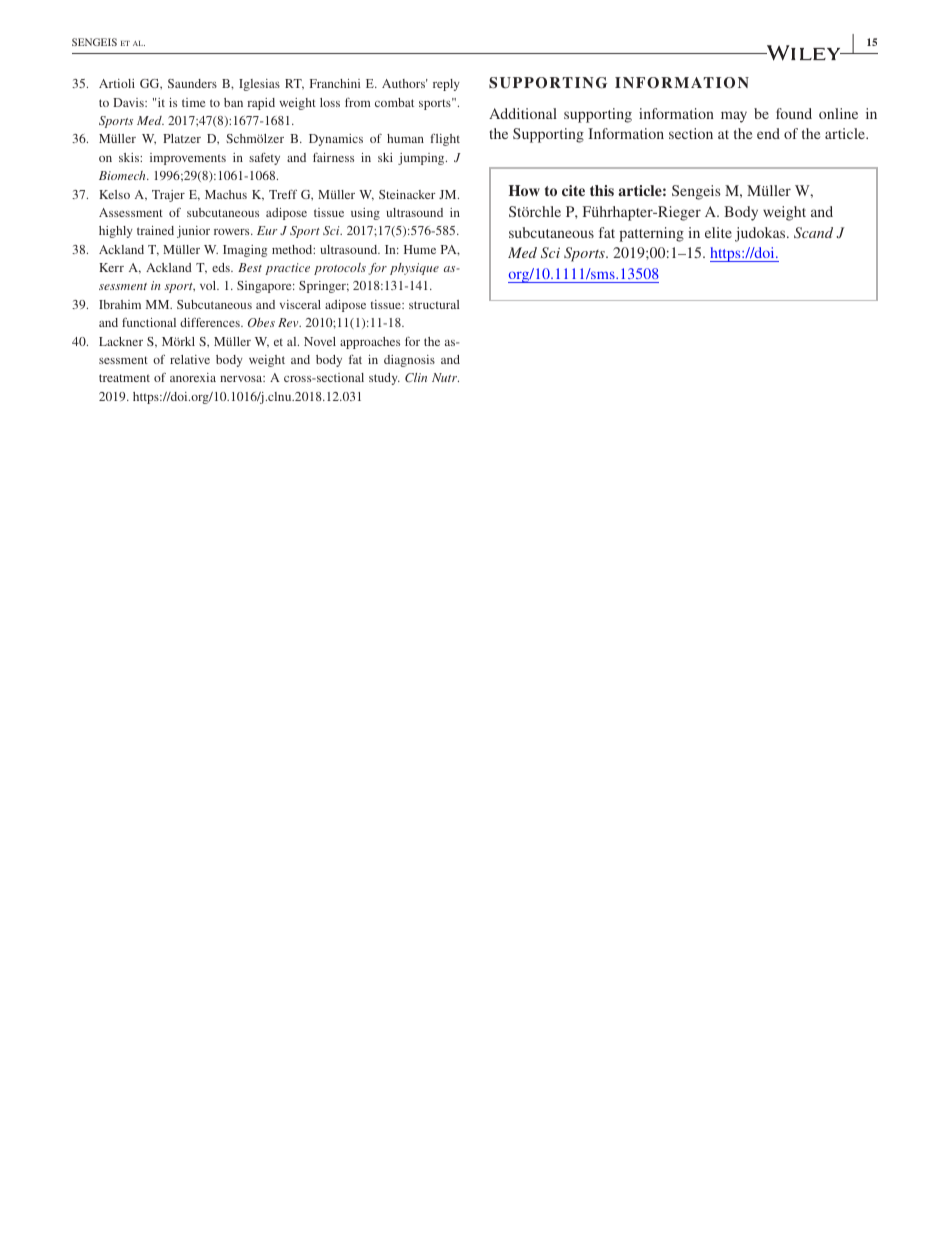 The image size is (952, 1251). I want to click on Clin, so click(416, 377).
